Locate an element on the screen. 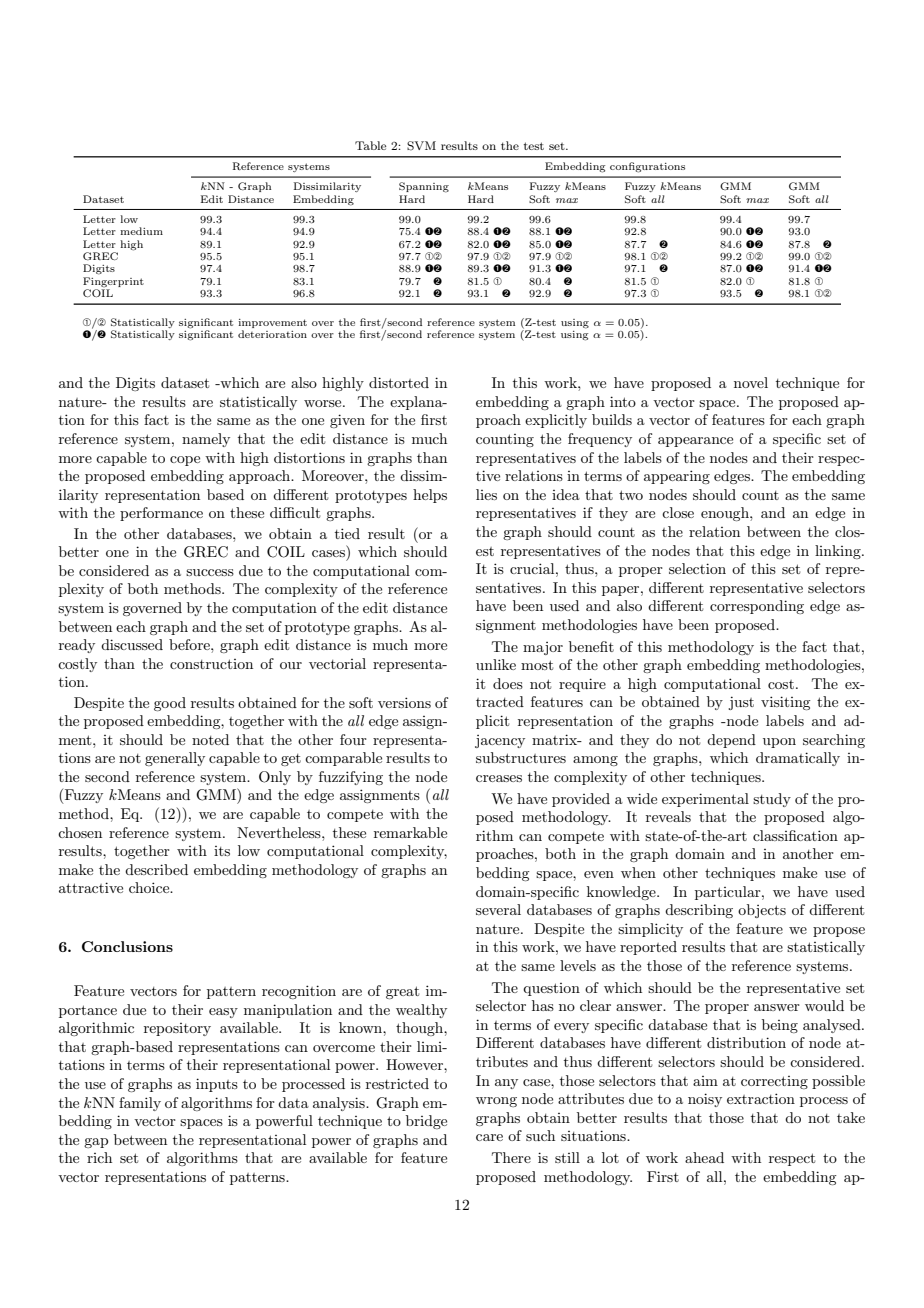  family is located at coordinates (140, 1104).
